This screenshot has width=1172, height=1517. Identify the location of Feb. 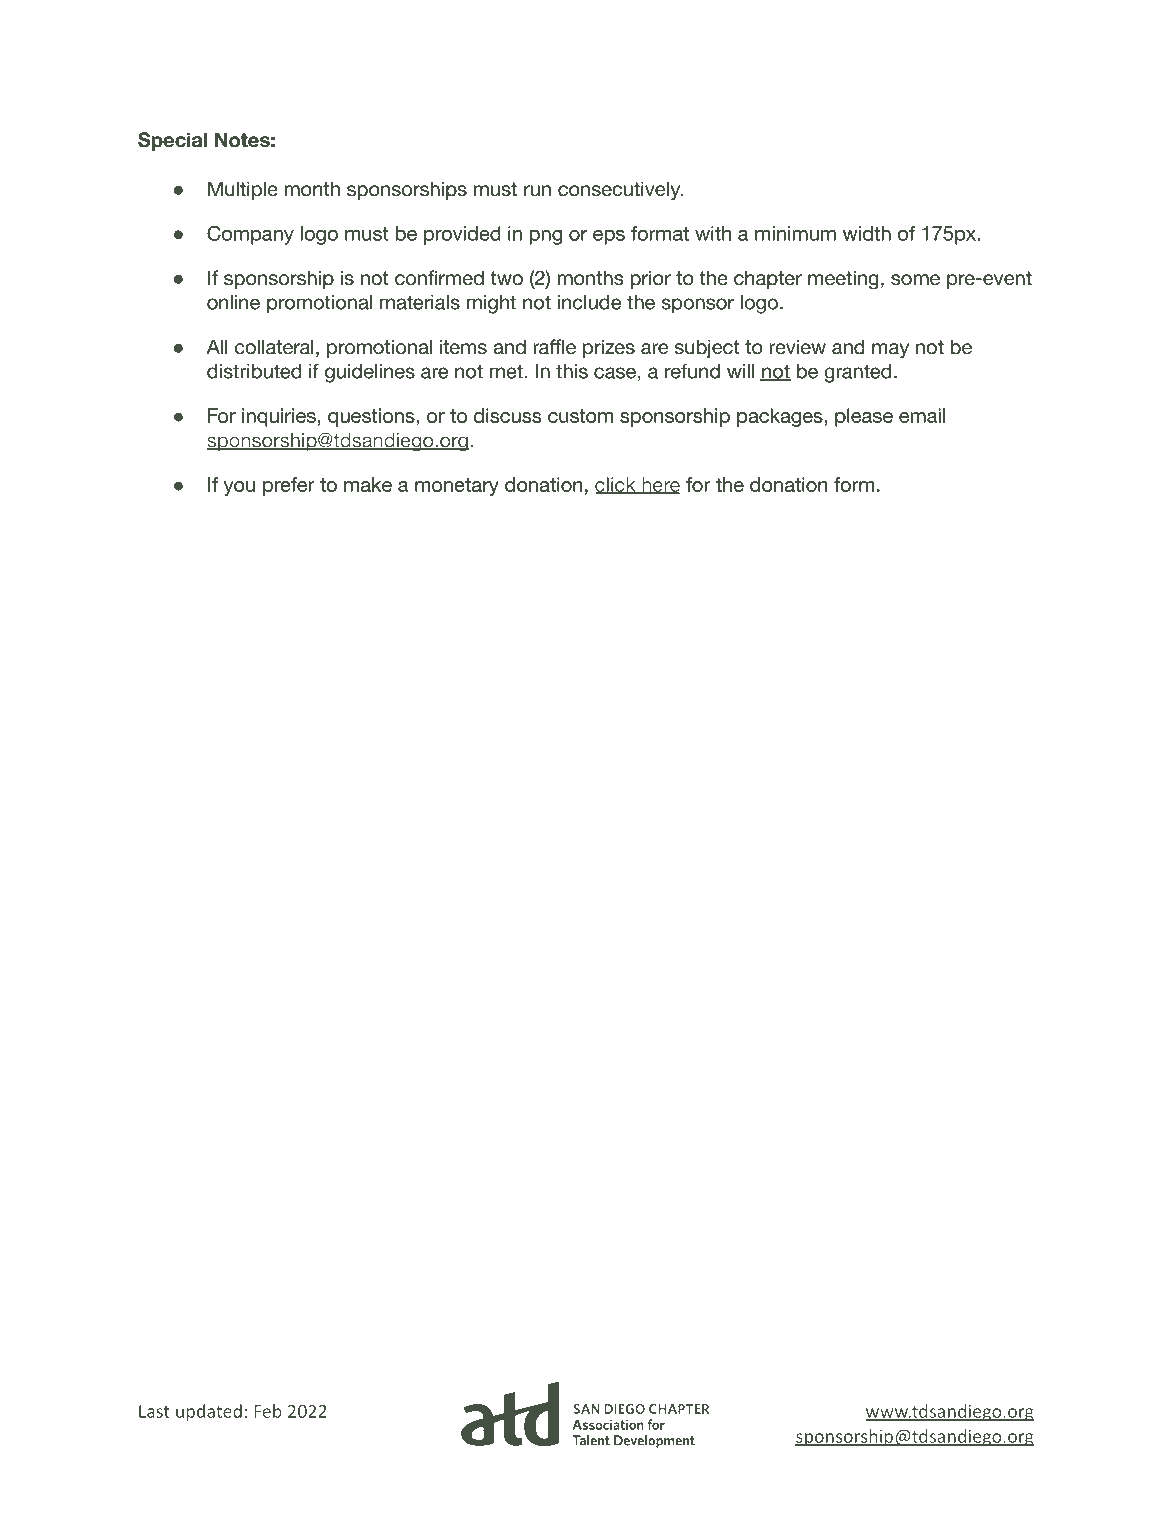
(268, 1411).
